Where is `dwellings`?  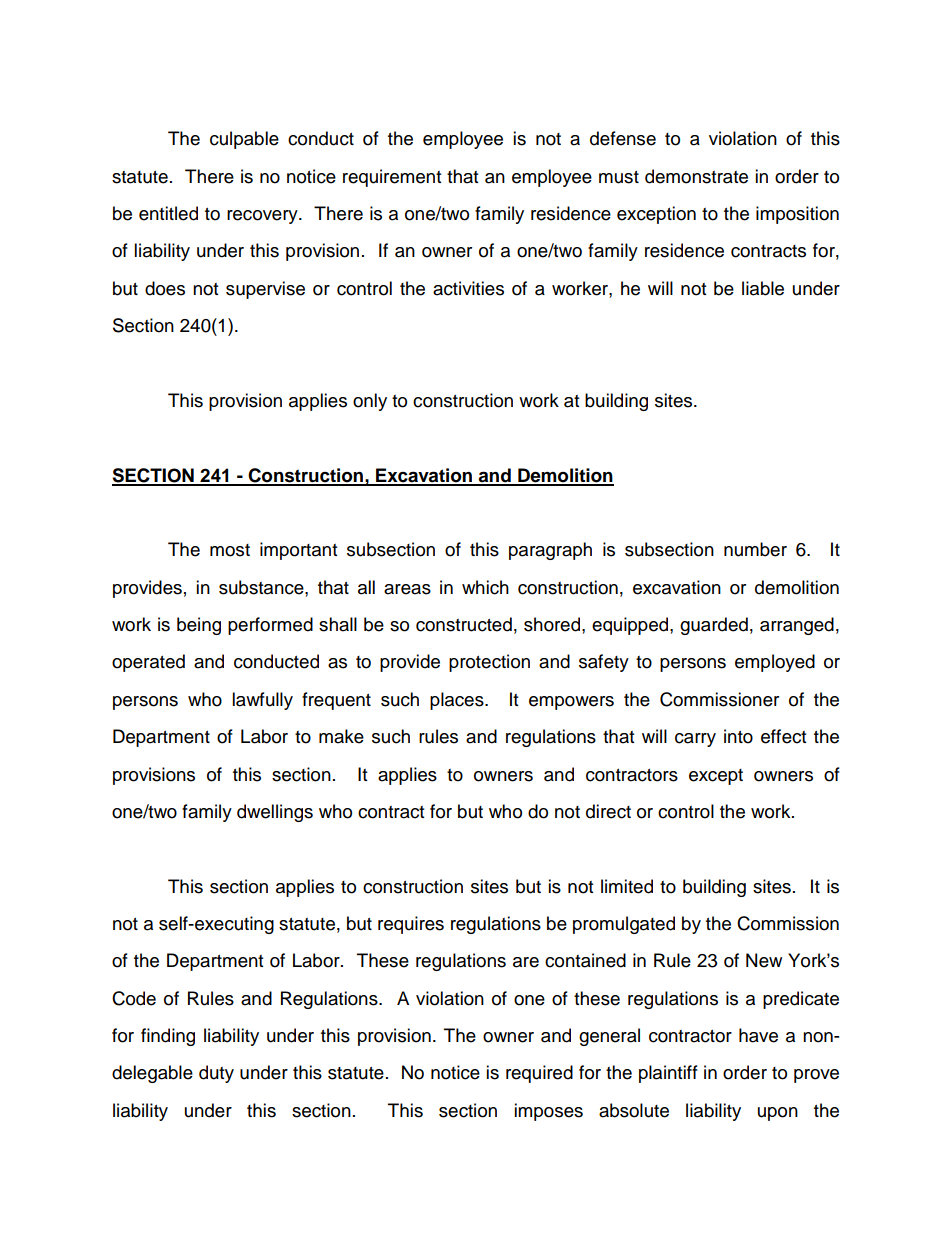
dwellings is located at coordinates (275, 813).
